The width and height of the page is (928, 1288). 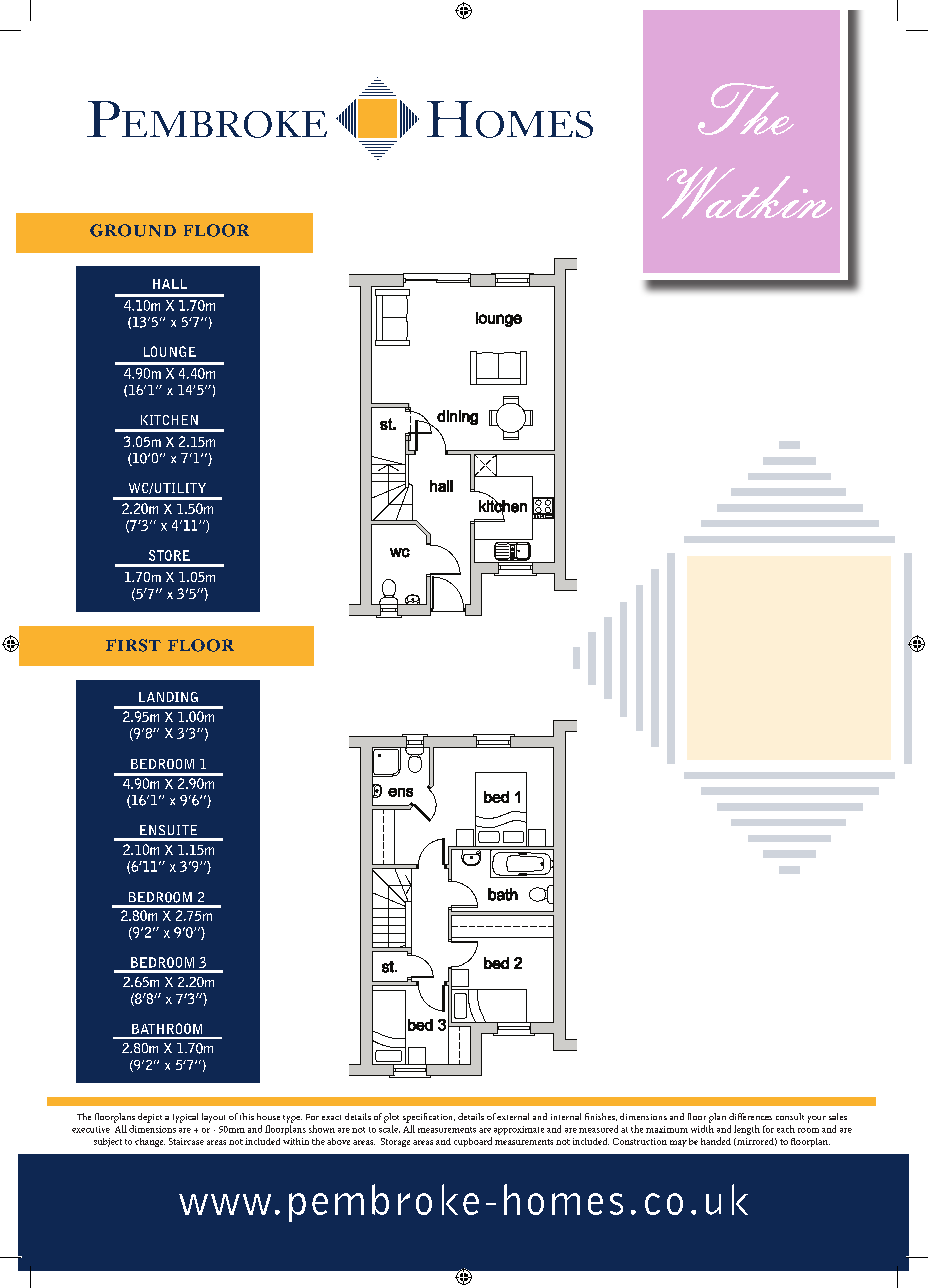 What do you see at coordinates (168, 697) in the page?
I see `LANDING` at bounding box center [168, 697].
